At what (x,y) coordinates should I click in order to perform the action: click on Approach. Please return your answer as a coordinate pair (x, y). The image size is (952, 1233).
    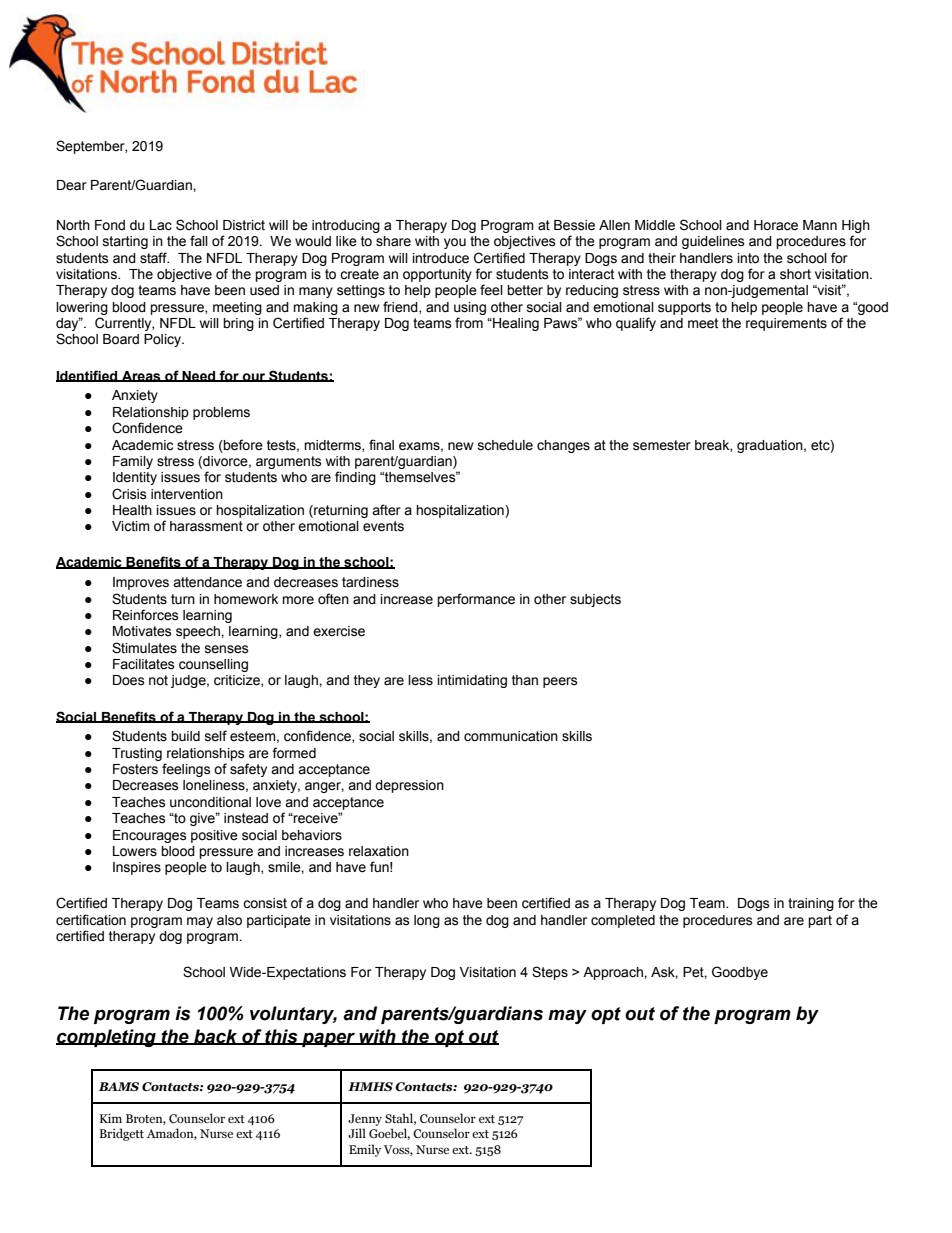
    Looking at the image, I should click on (614, 973).
